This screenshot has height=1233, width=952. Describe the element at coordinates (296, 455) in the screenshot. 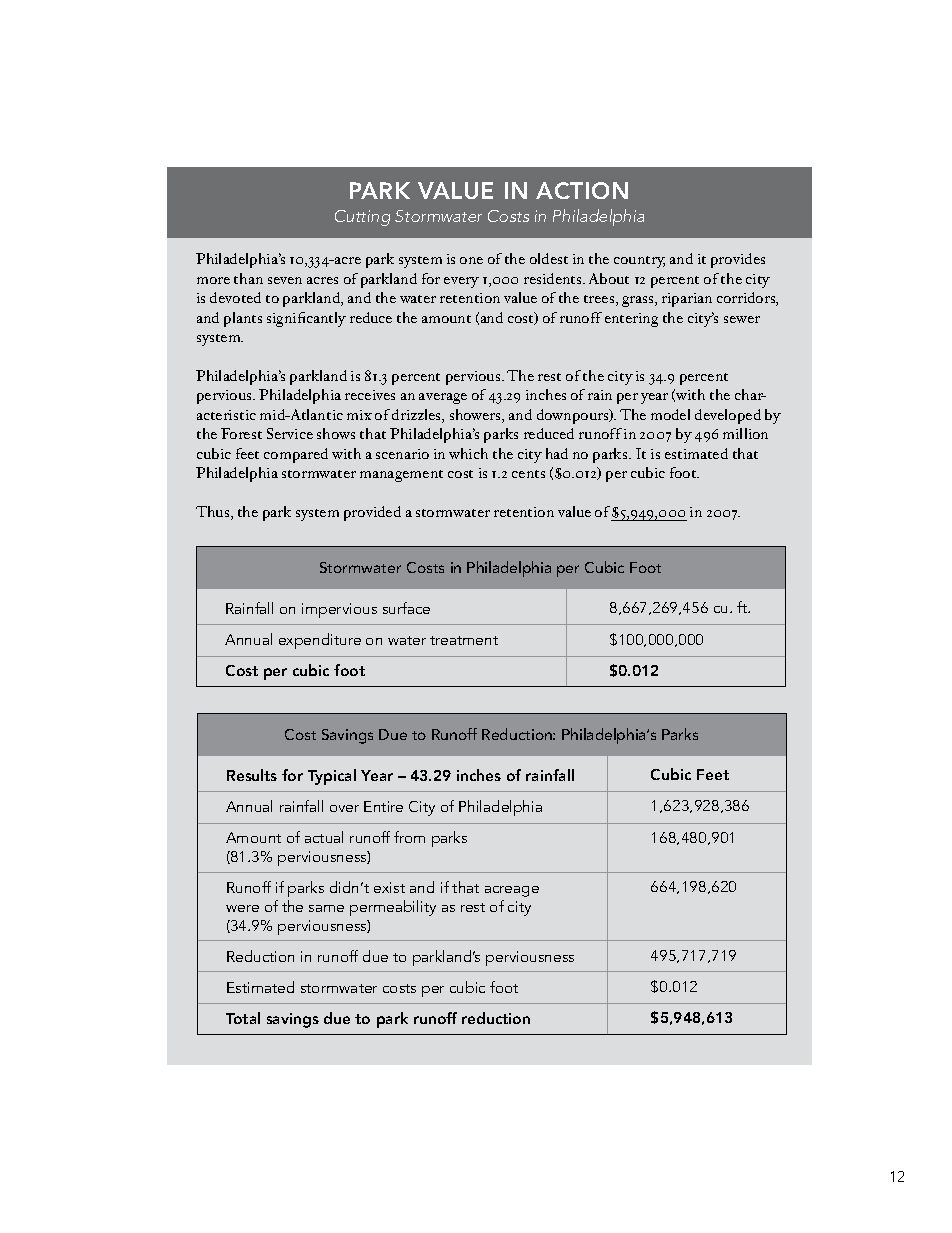

I see `compared` at that location.
